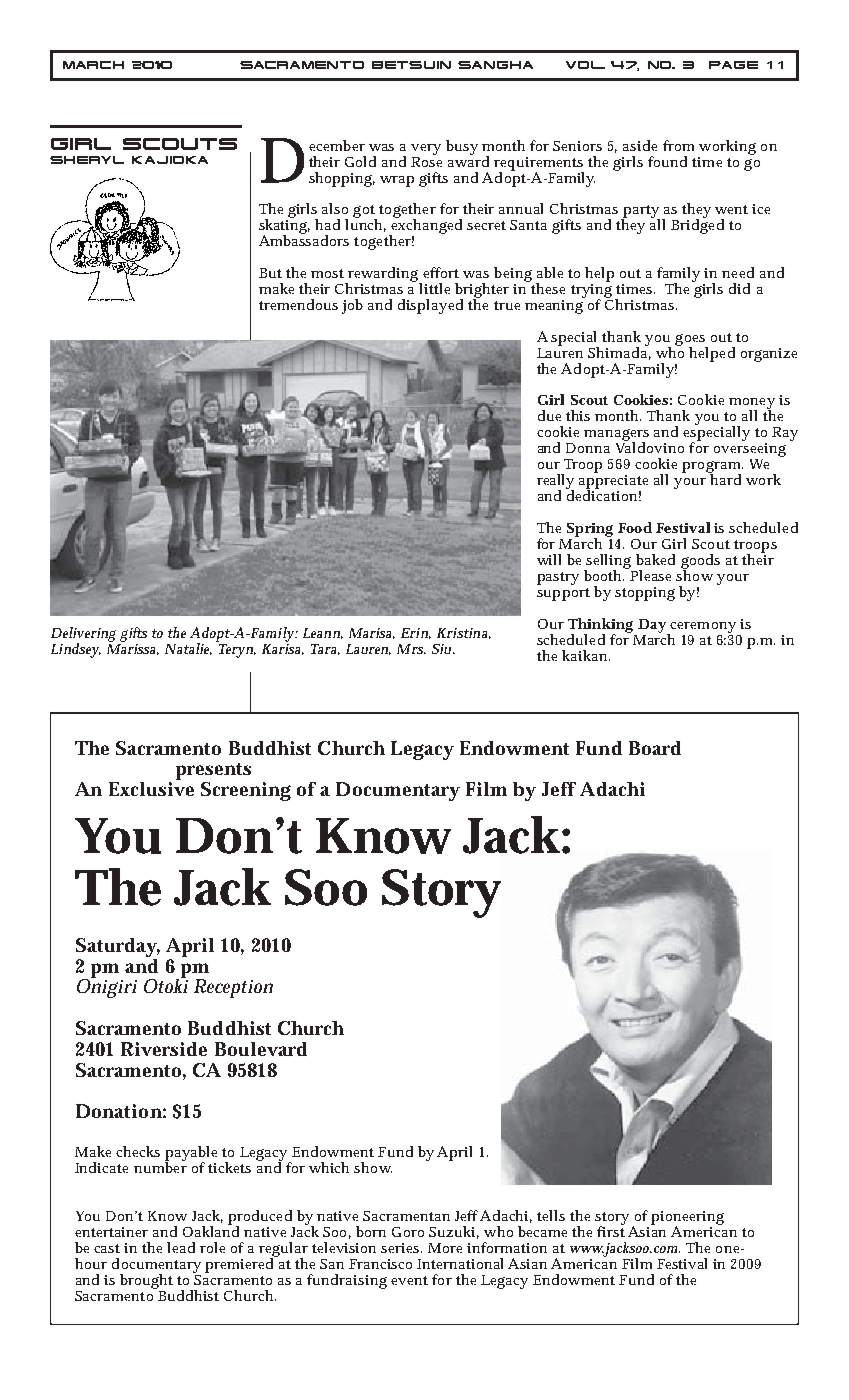  I want to click on Boulevard, so click(261, 1049).
